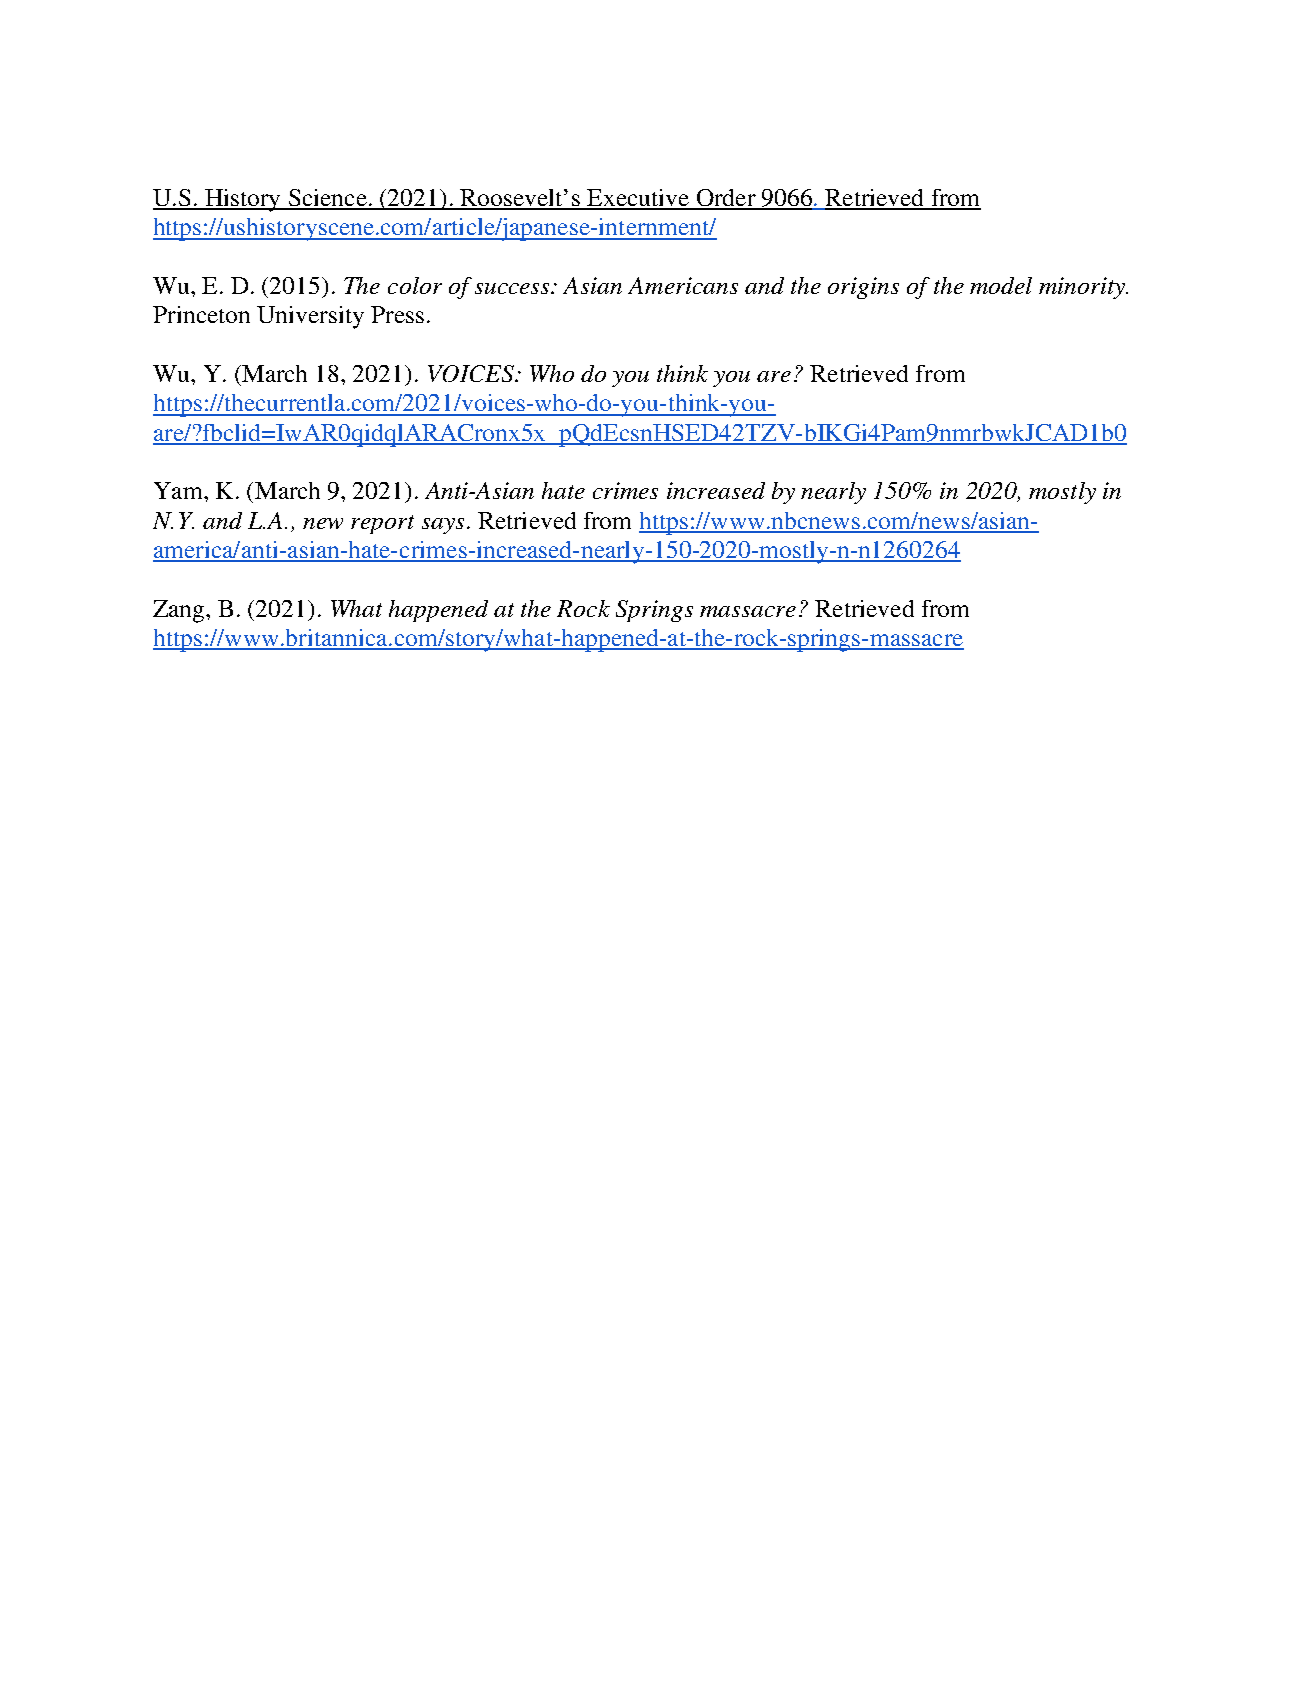 Image resolution: width=1301 pixels, height=1683 pixels. Describe the element at coordinates (327, 199) in the page. I see `Science` at that location.
